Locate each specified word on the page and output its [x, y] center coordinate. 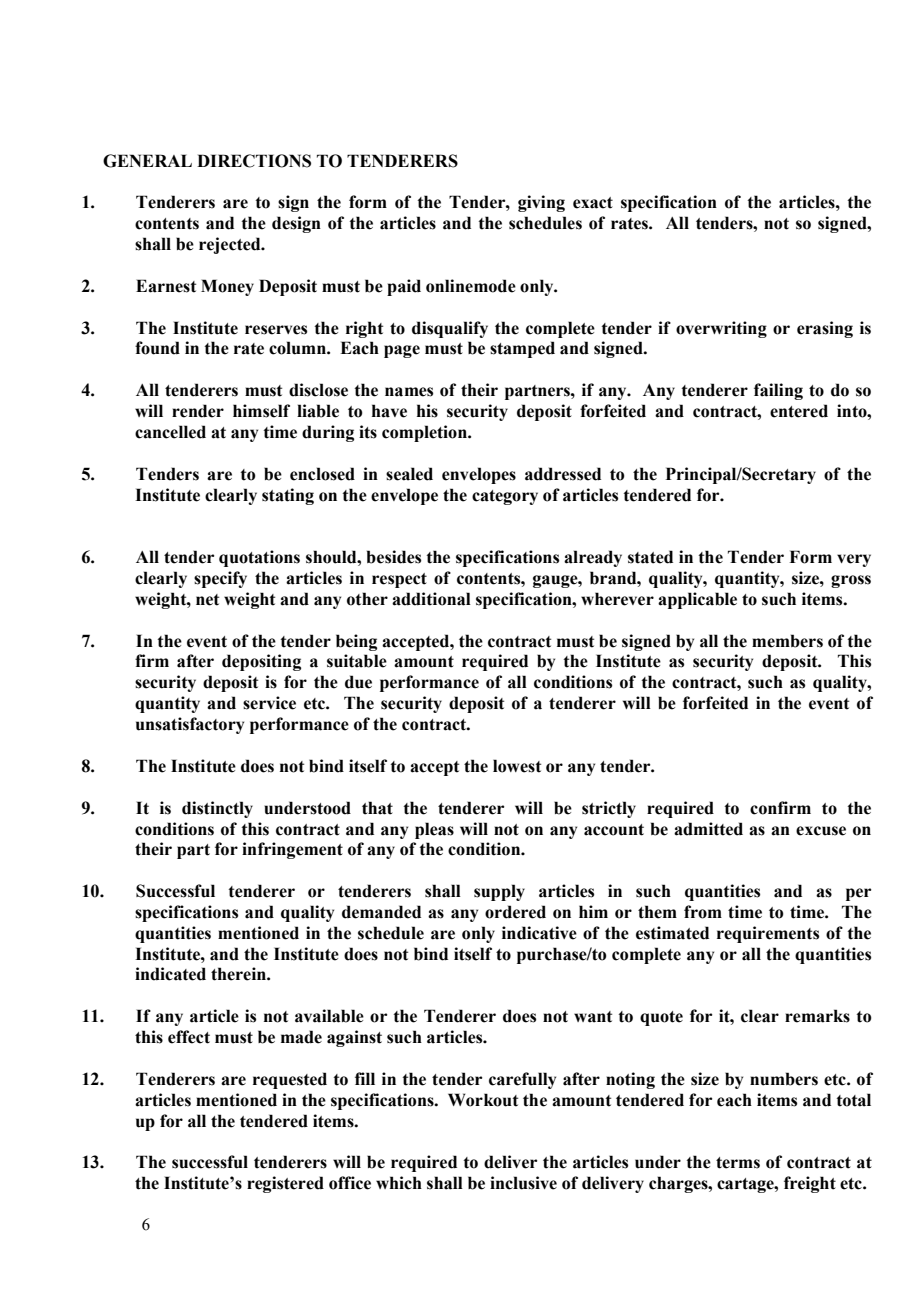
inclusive [523, 1183]
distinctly [217, 809]
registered [285, 1184]
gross [851, 581]
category [505, 497]
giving [541, 203]
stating [288, 496]
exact [593, 203]
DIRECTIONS [254, 161]
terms [738, 1163]
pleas [434, 830]
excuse [821, 831]
